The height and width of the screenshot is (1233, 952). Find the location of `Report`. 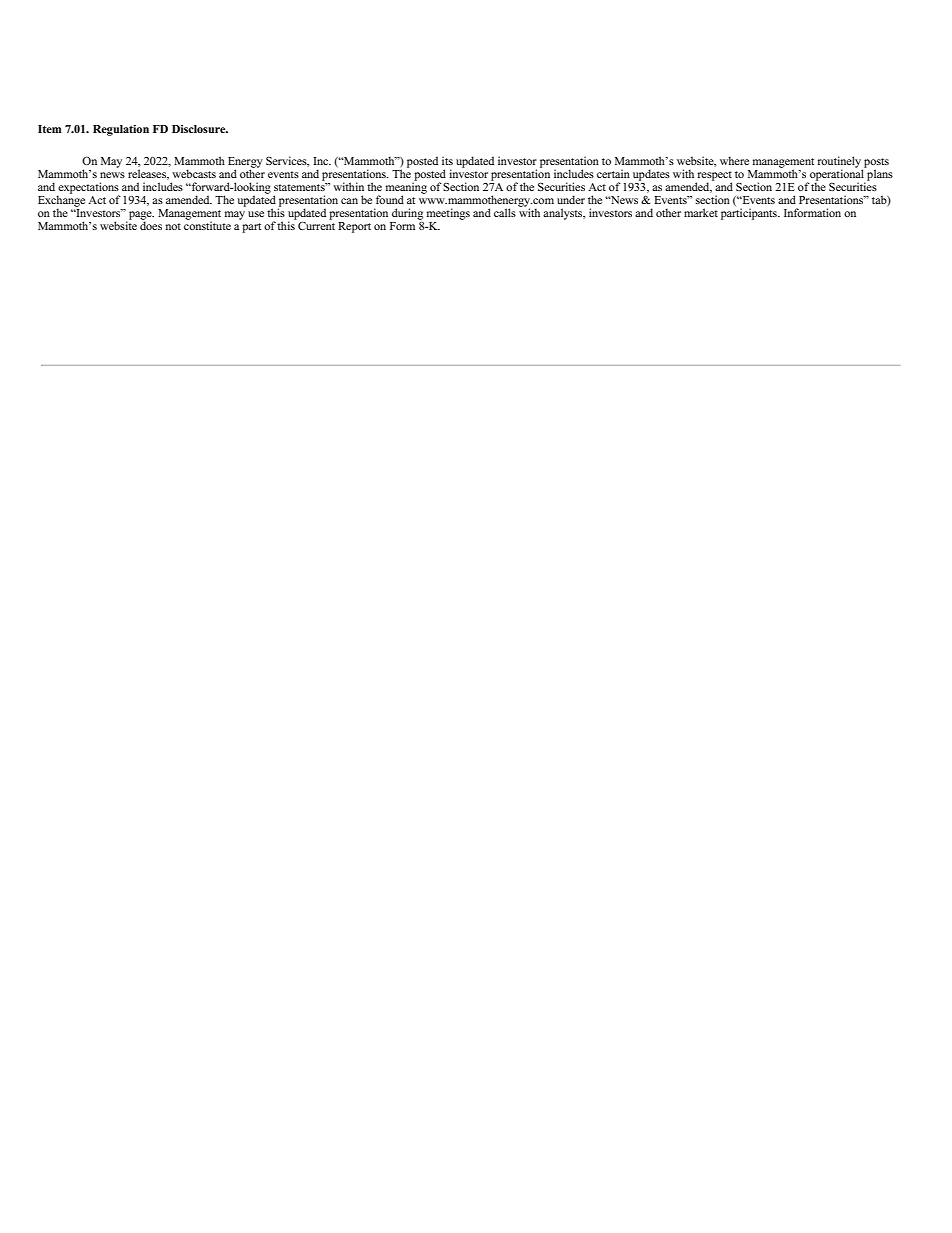

Report is located at coordinates (354, 227).
